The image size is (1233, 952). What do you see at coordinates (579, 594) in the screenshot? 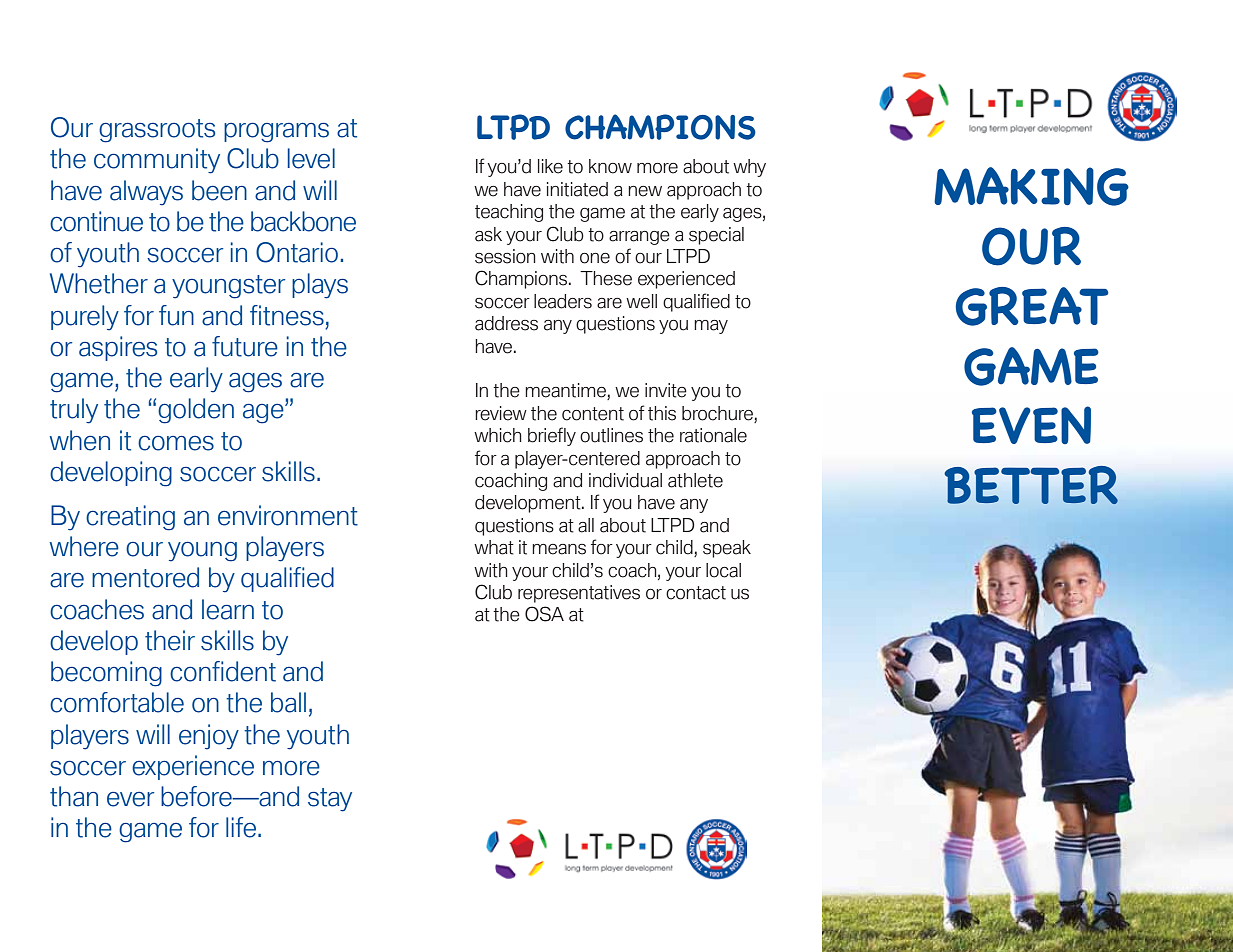
I see `representatives` at bounding box center [579, 594].
